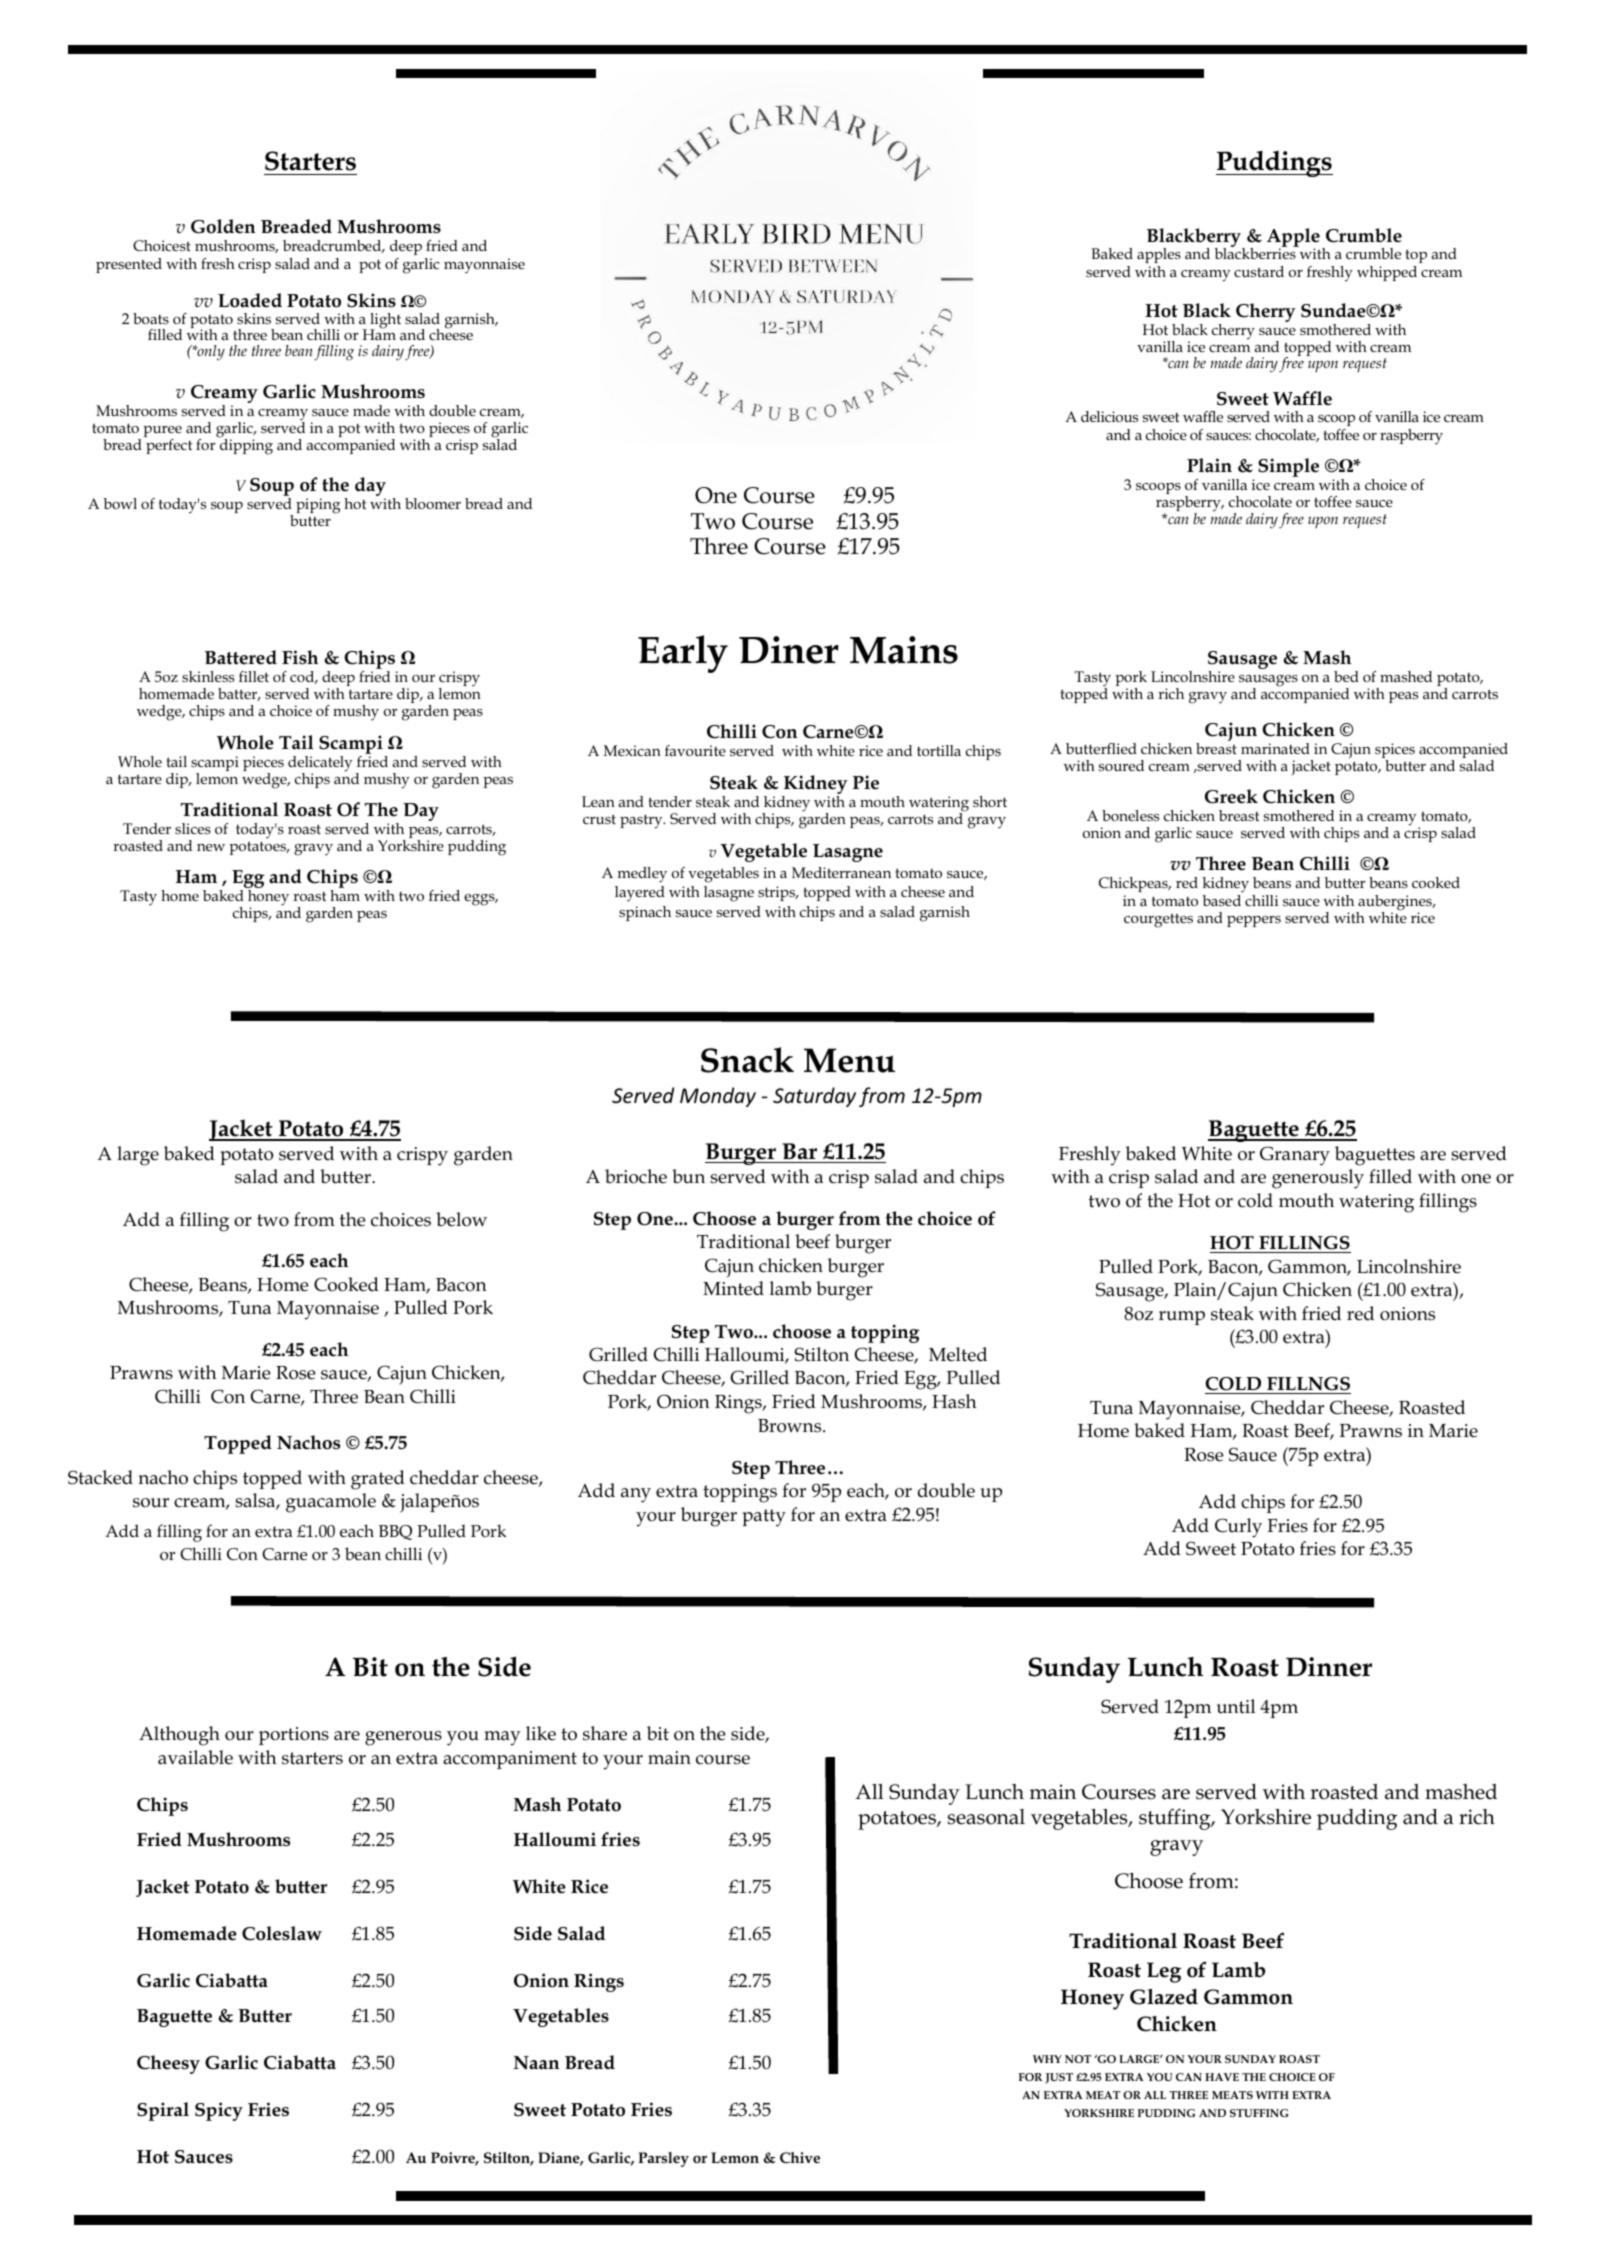 The height and width of the screenshot is (2264, 1601). What do you see at coordinates (461, 1219) in the screenshot?
I see `below` at bounding box center [461, 1219].
